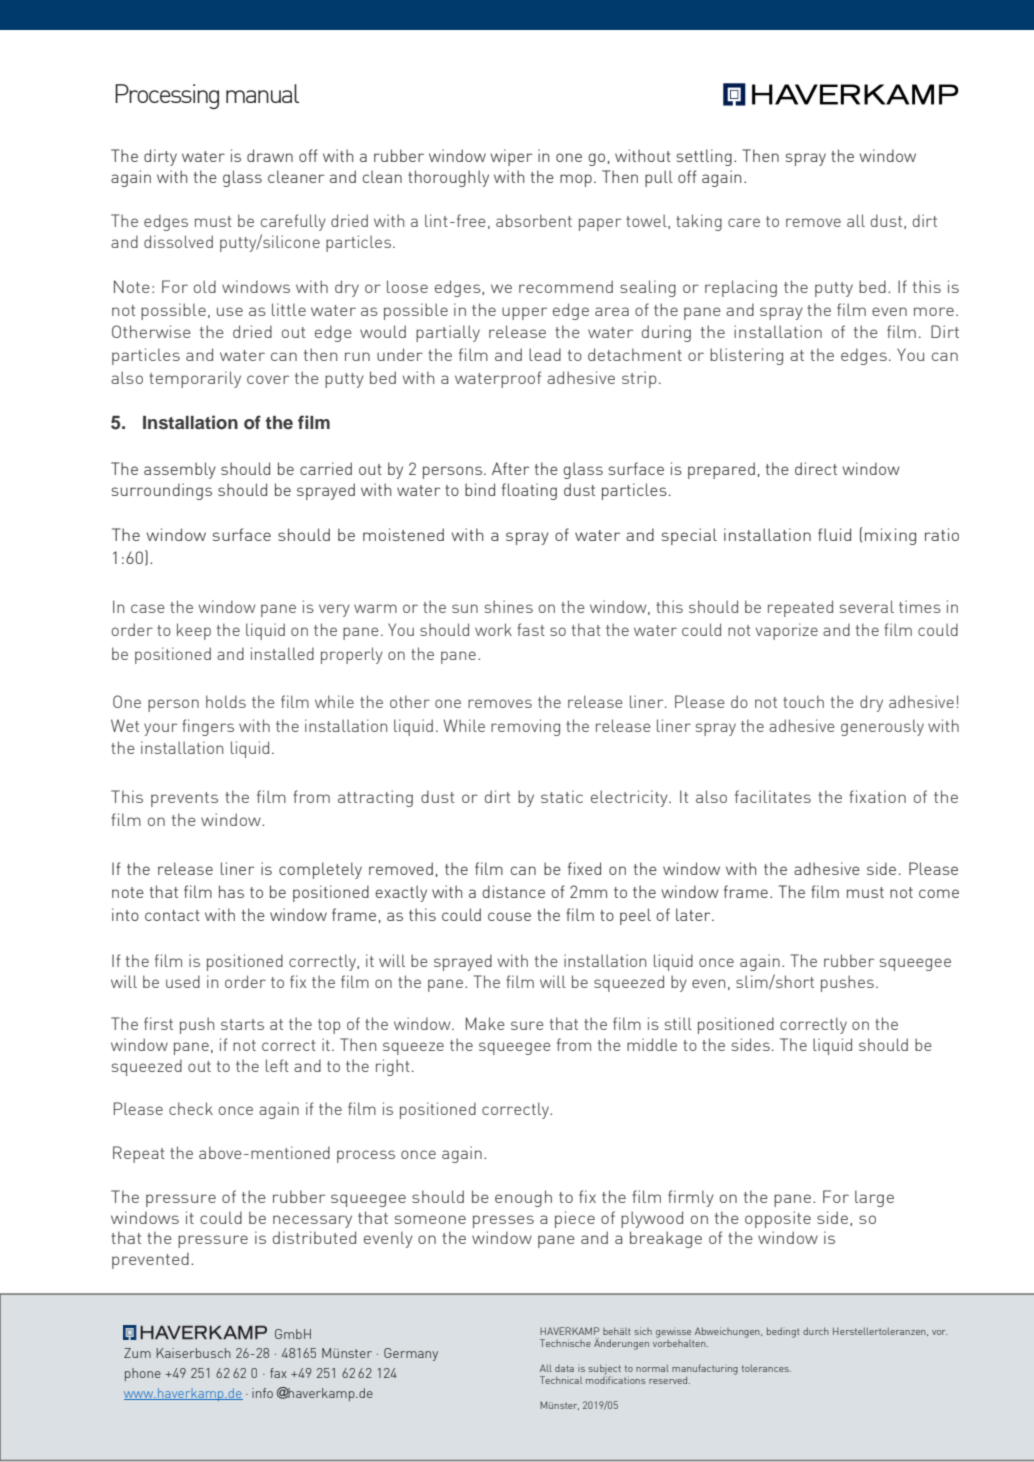 The width and height of the image is (1034, 1462). I want to click on removing, so click(525, 727).
